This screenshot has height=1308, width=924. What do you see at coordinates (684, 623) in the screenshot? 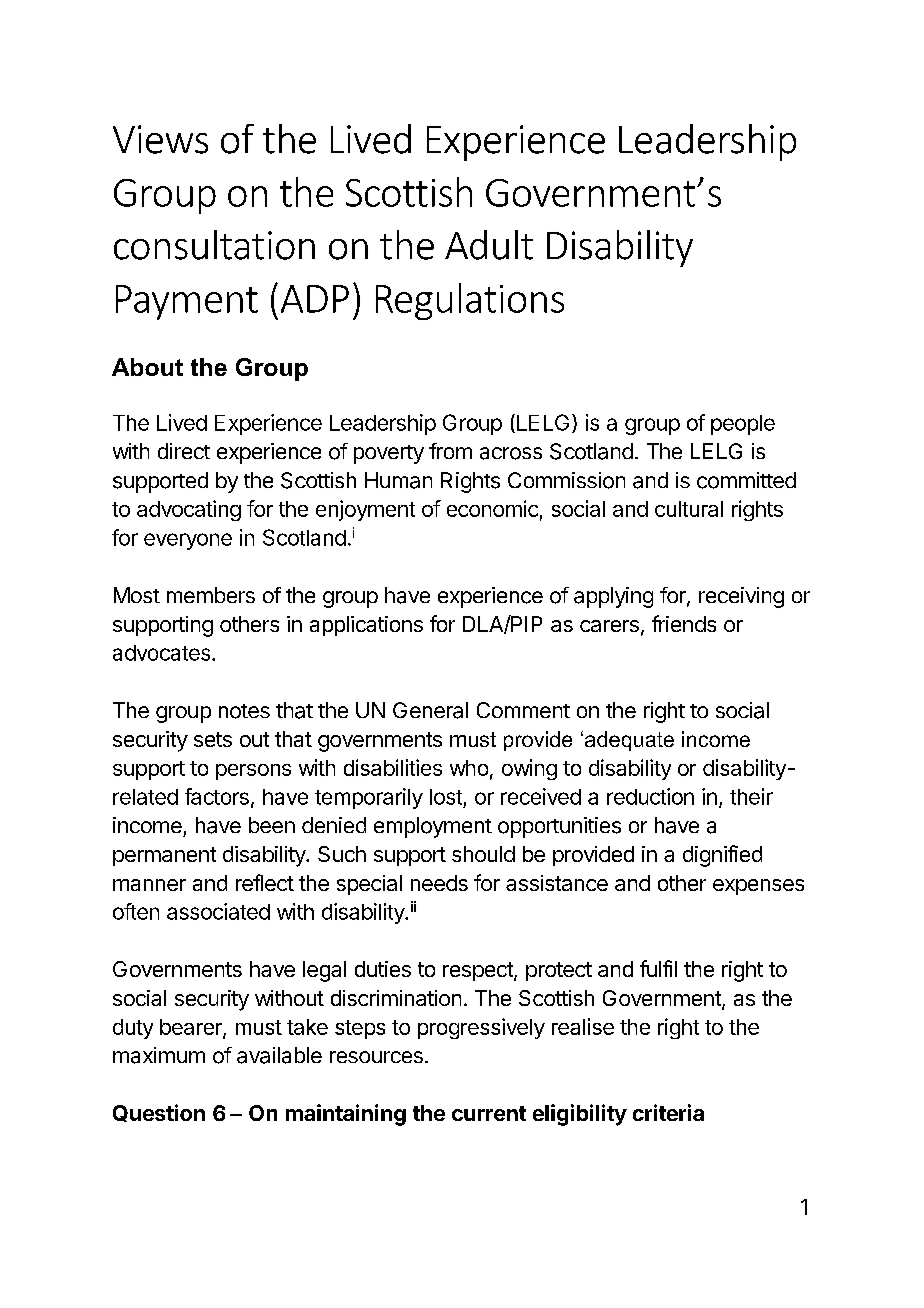
I see `friends` at bounding box center [684, 623].
